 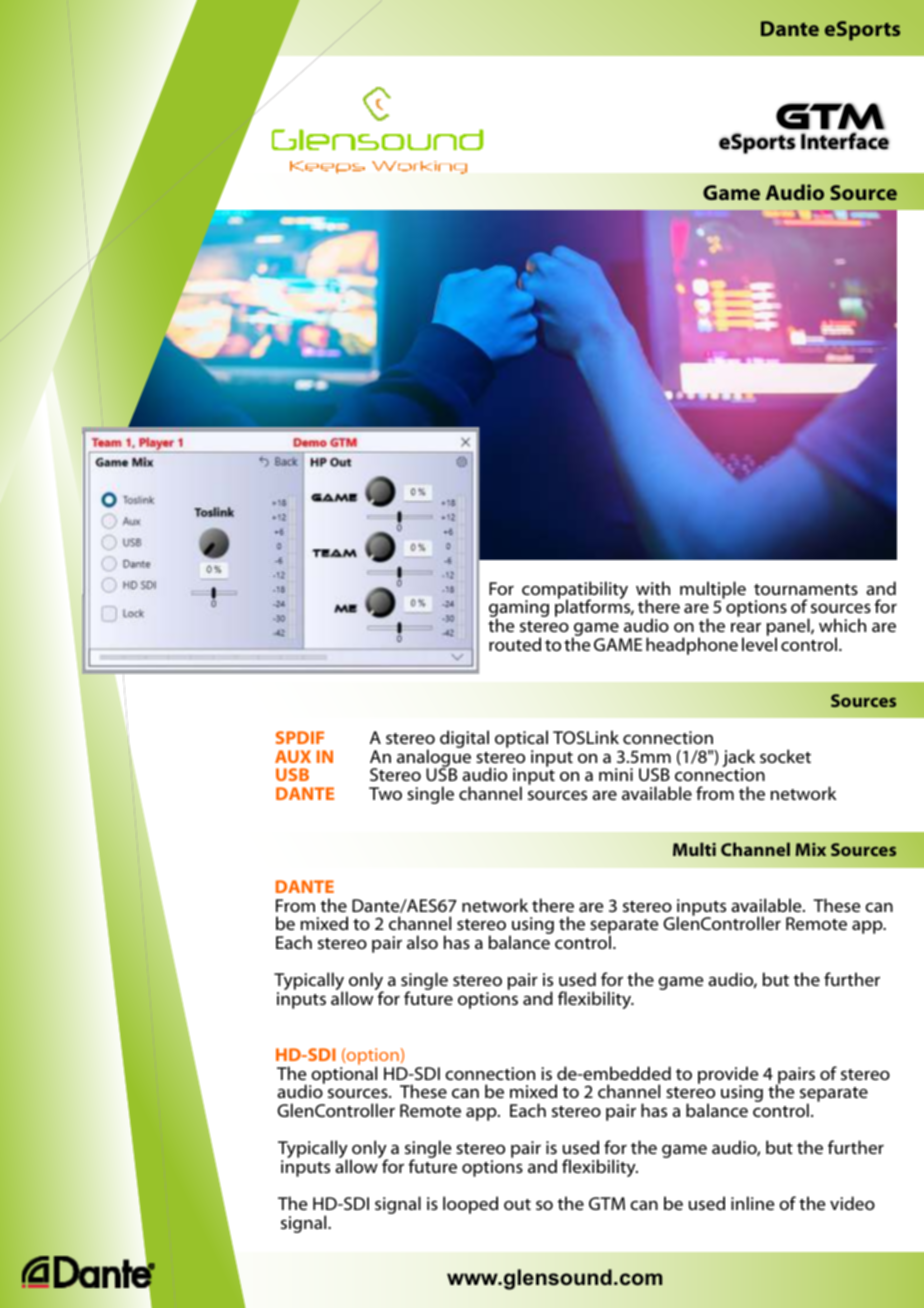 I want to click on socket, so click(x=785, y=756).
